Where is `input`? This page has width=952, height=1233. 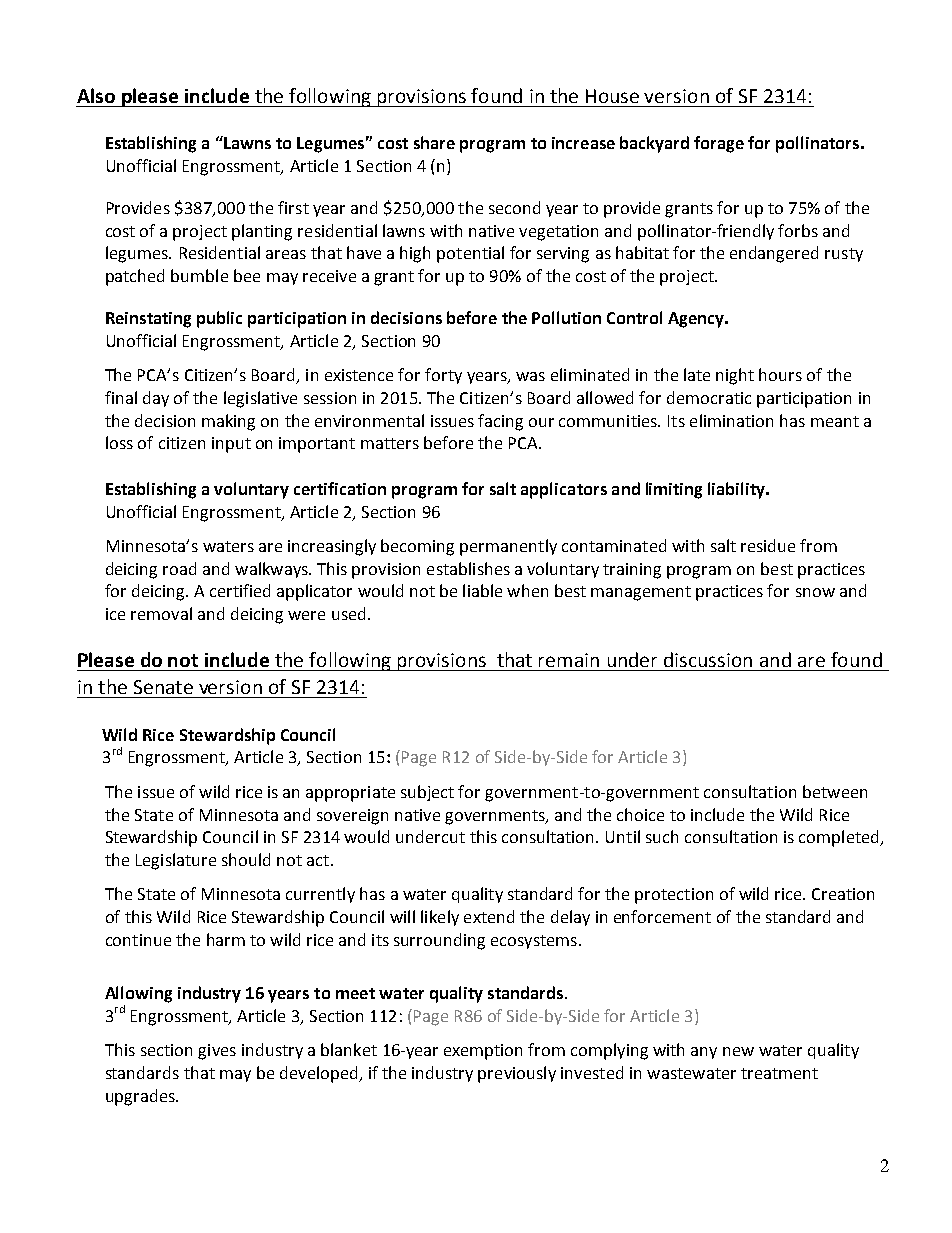 input is located at coordinates (231, 445).
